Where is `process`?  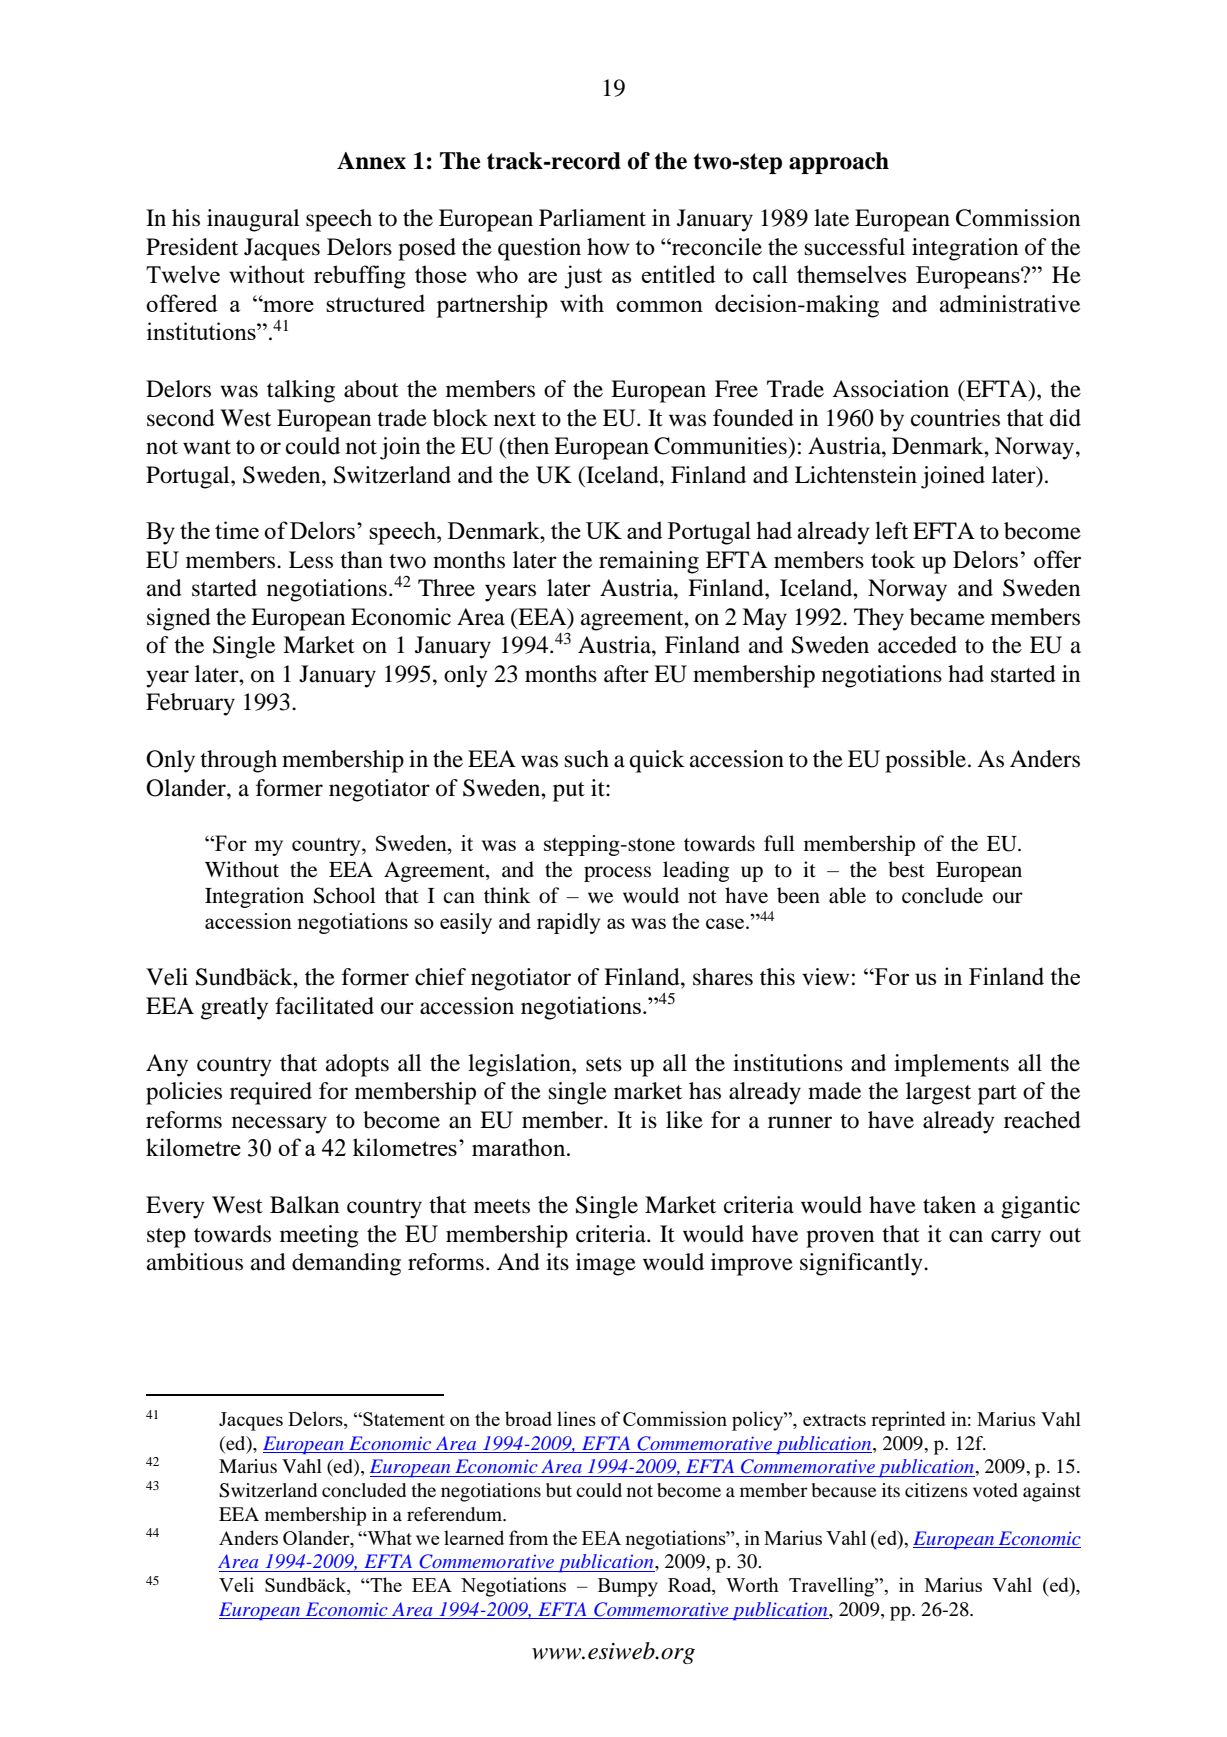 process is located at coordinates (617, 874).
